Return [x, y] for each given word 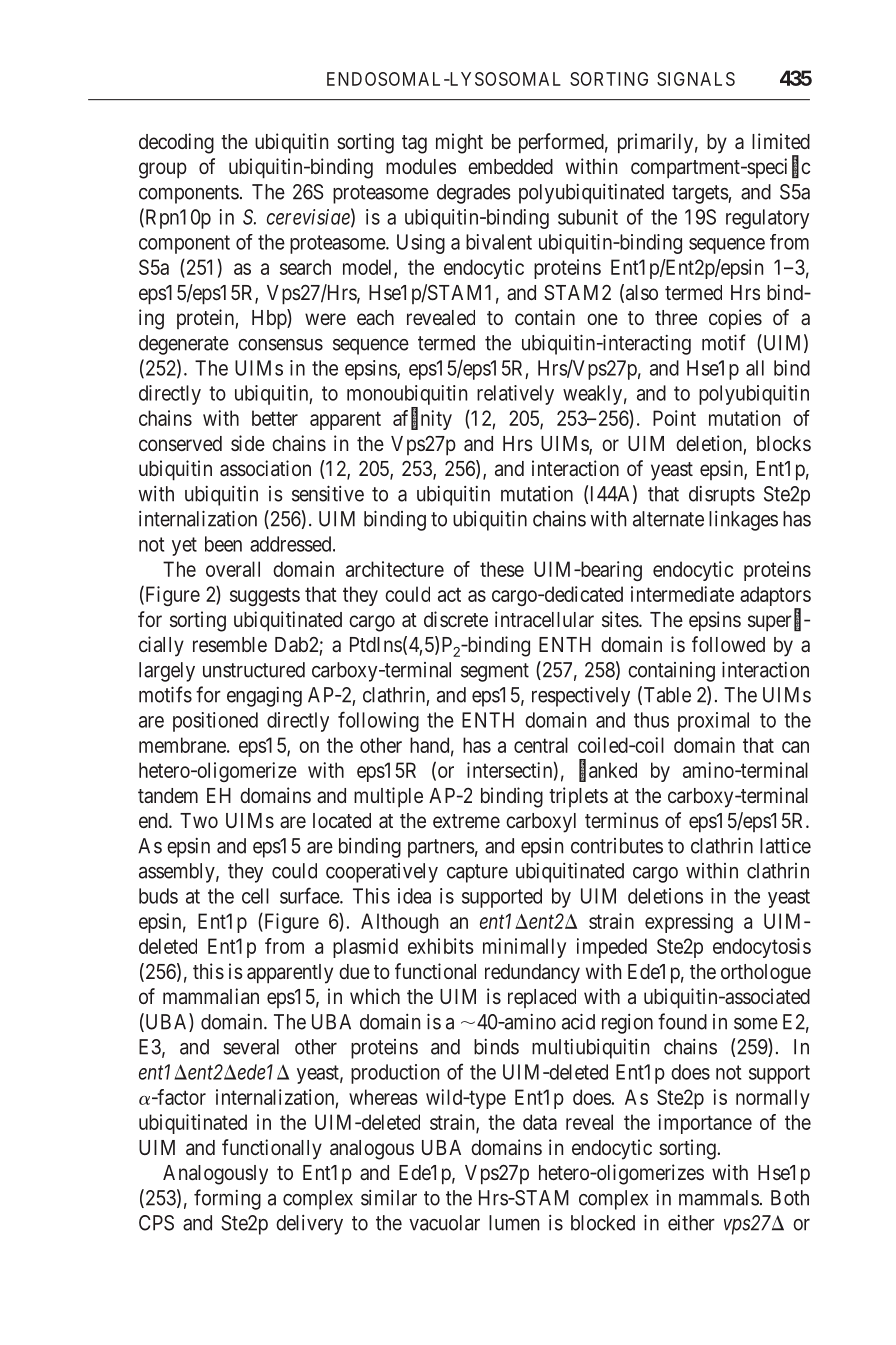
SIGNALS [696, 79]
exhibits [441, 946]
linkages [743, 521]
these [502, 569]
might [459, 143]
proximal [713, 722]
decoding [176, 143]
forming [227, 1199]
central [541, 745]
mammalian [211, 996]
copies [735, 319]
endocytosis [762, 948]
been [223, 544]
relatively [515, 395]
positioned [215, 722]
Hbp [270, 319]
